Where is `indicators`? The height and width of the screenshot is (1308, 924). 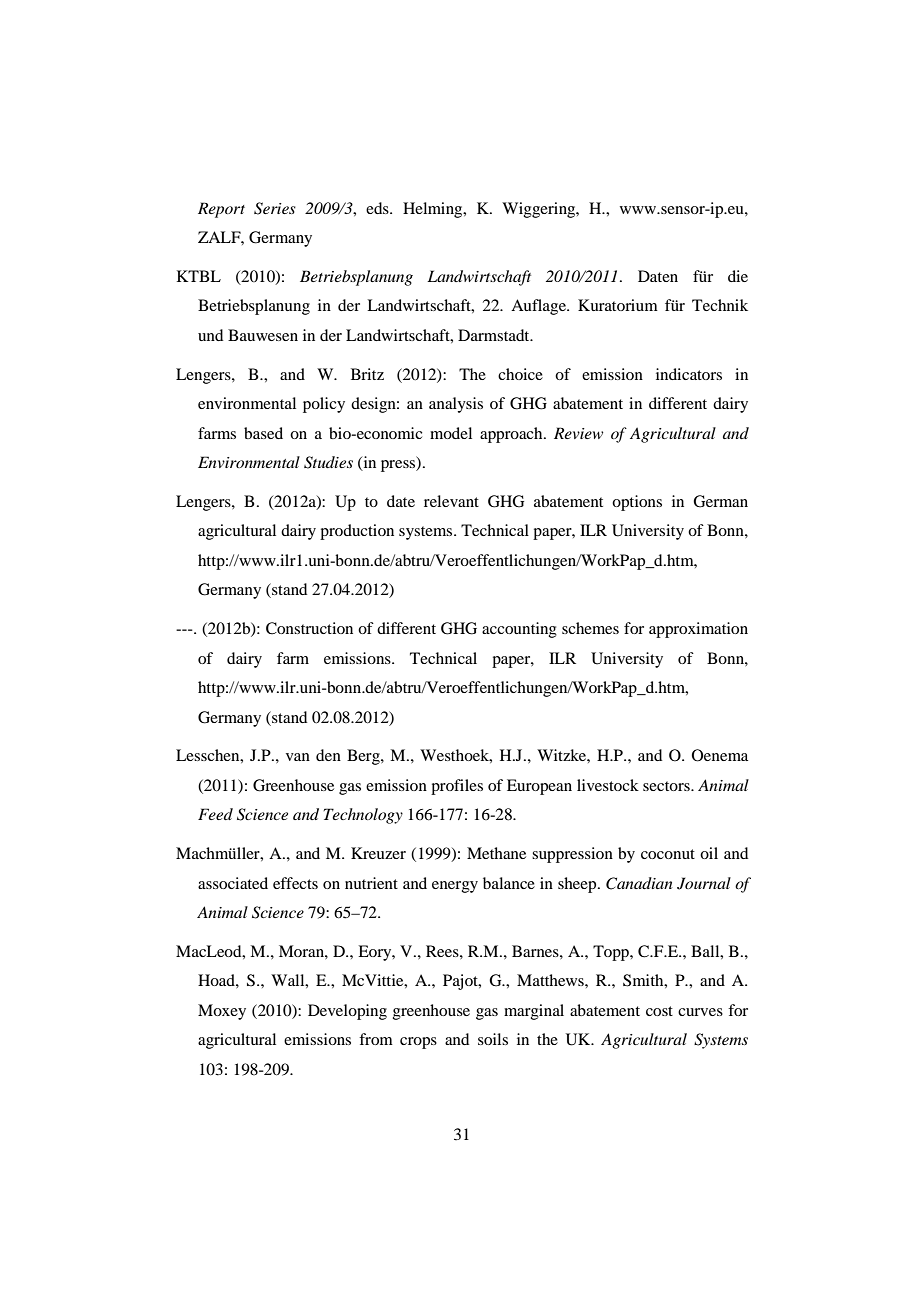 indicators is located at coordinates (689, 374).
